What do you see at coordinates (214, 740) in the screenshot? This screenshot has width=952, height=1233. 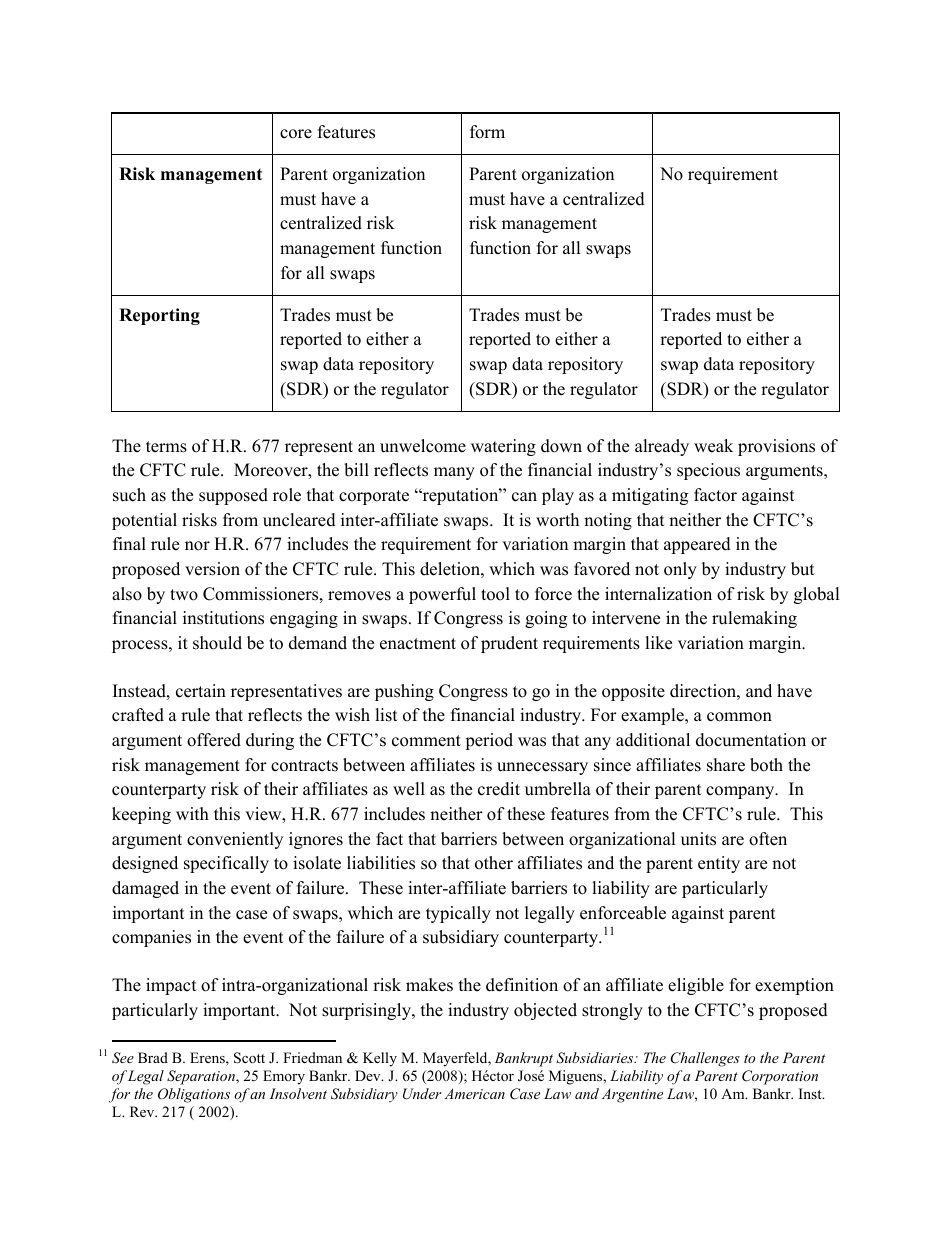 I see `offered` at bounding box center [214, 740].
